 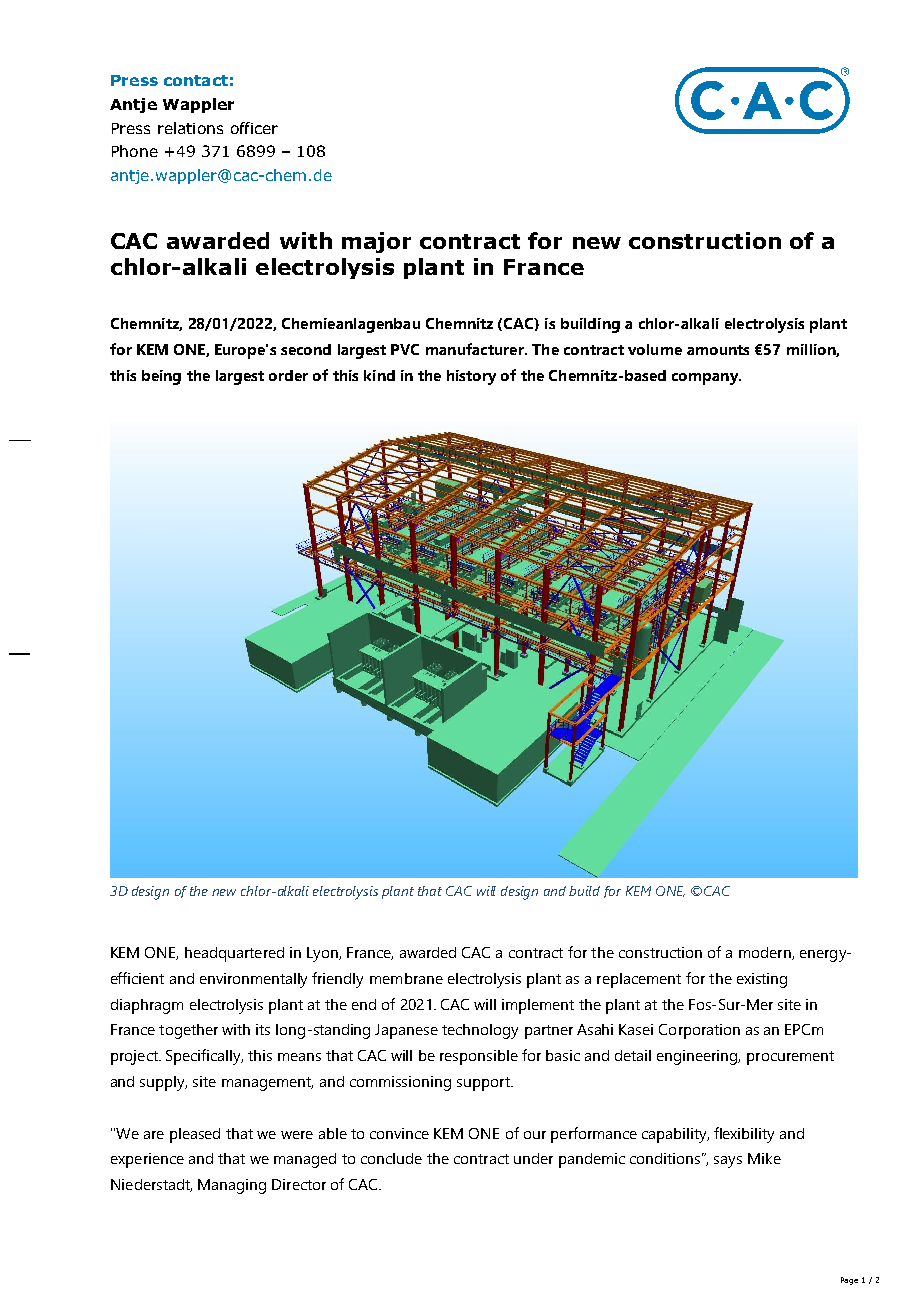 I want to click on Managing, so click(x=232, y=1186).
